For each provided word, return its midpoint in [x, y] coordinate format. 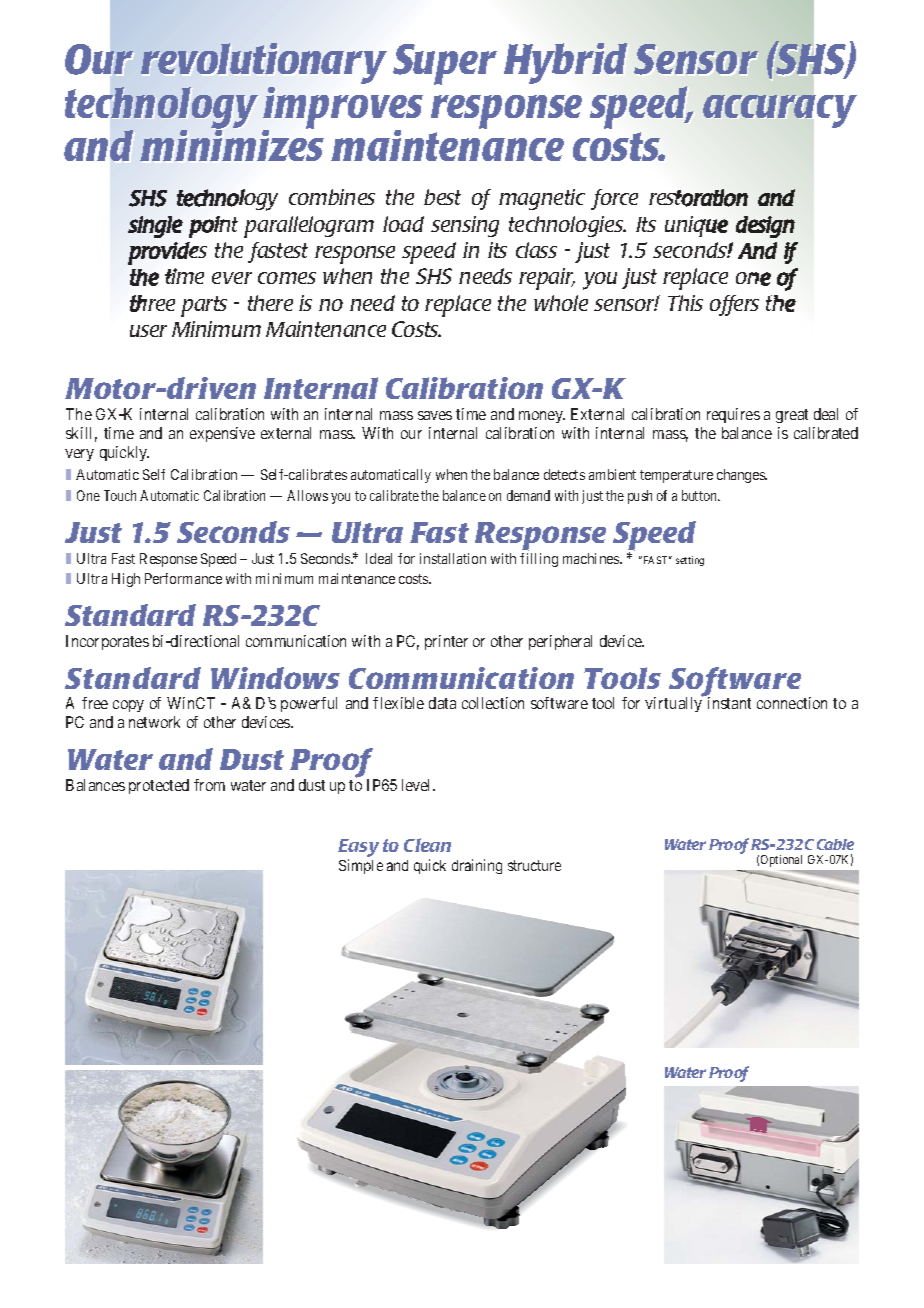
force [614, 199]
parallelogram [309, 227]
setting [690, 561]
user [148, 331]
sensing [465, 226]
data [442, 703]
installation [453, 558]
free [95, 703]
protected [159, 786]
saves [435, 415]
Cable [835, 844]
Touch [120, 495]
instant [729, 703]
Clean [427, 845]
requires [733, 415]
